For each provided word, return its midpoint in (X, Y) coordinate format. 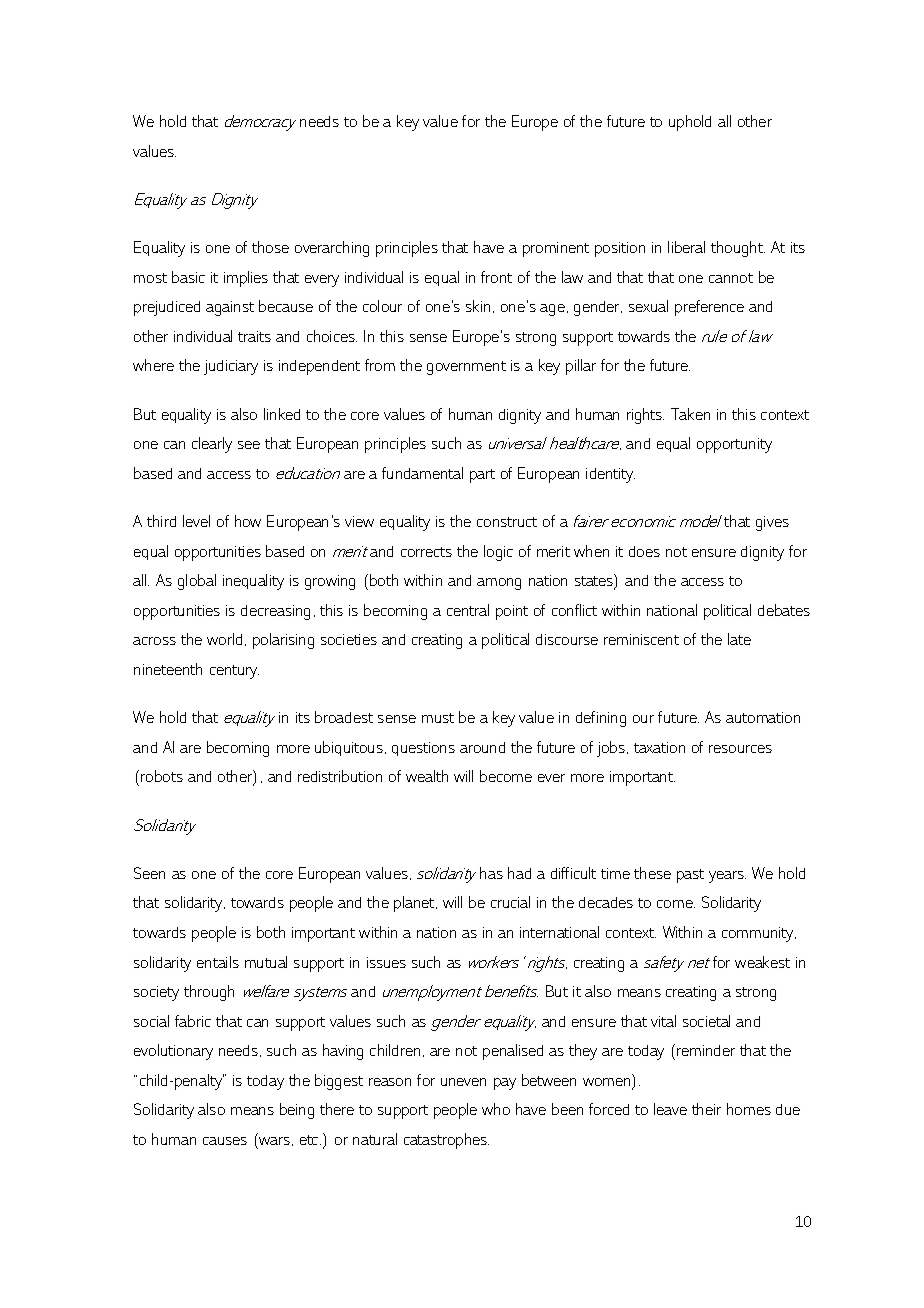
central (468, 610)
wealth (427, 776)
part (482, 476)
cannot (731, 278)
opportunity (734, 445)
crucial (510, 902)
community (759, 934)
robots (162, 776)
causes (225, 1141)
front (496, 277)
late (739, 639)
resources (740, 749)
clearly (212, 445)
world (224, 639)
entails (218, 962)
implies (246, 279)
